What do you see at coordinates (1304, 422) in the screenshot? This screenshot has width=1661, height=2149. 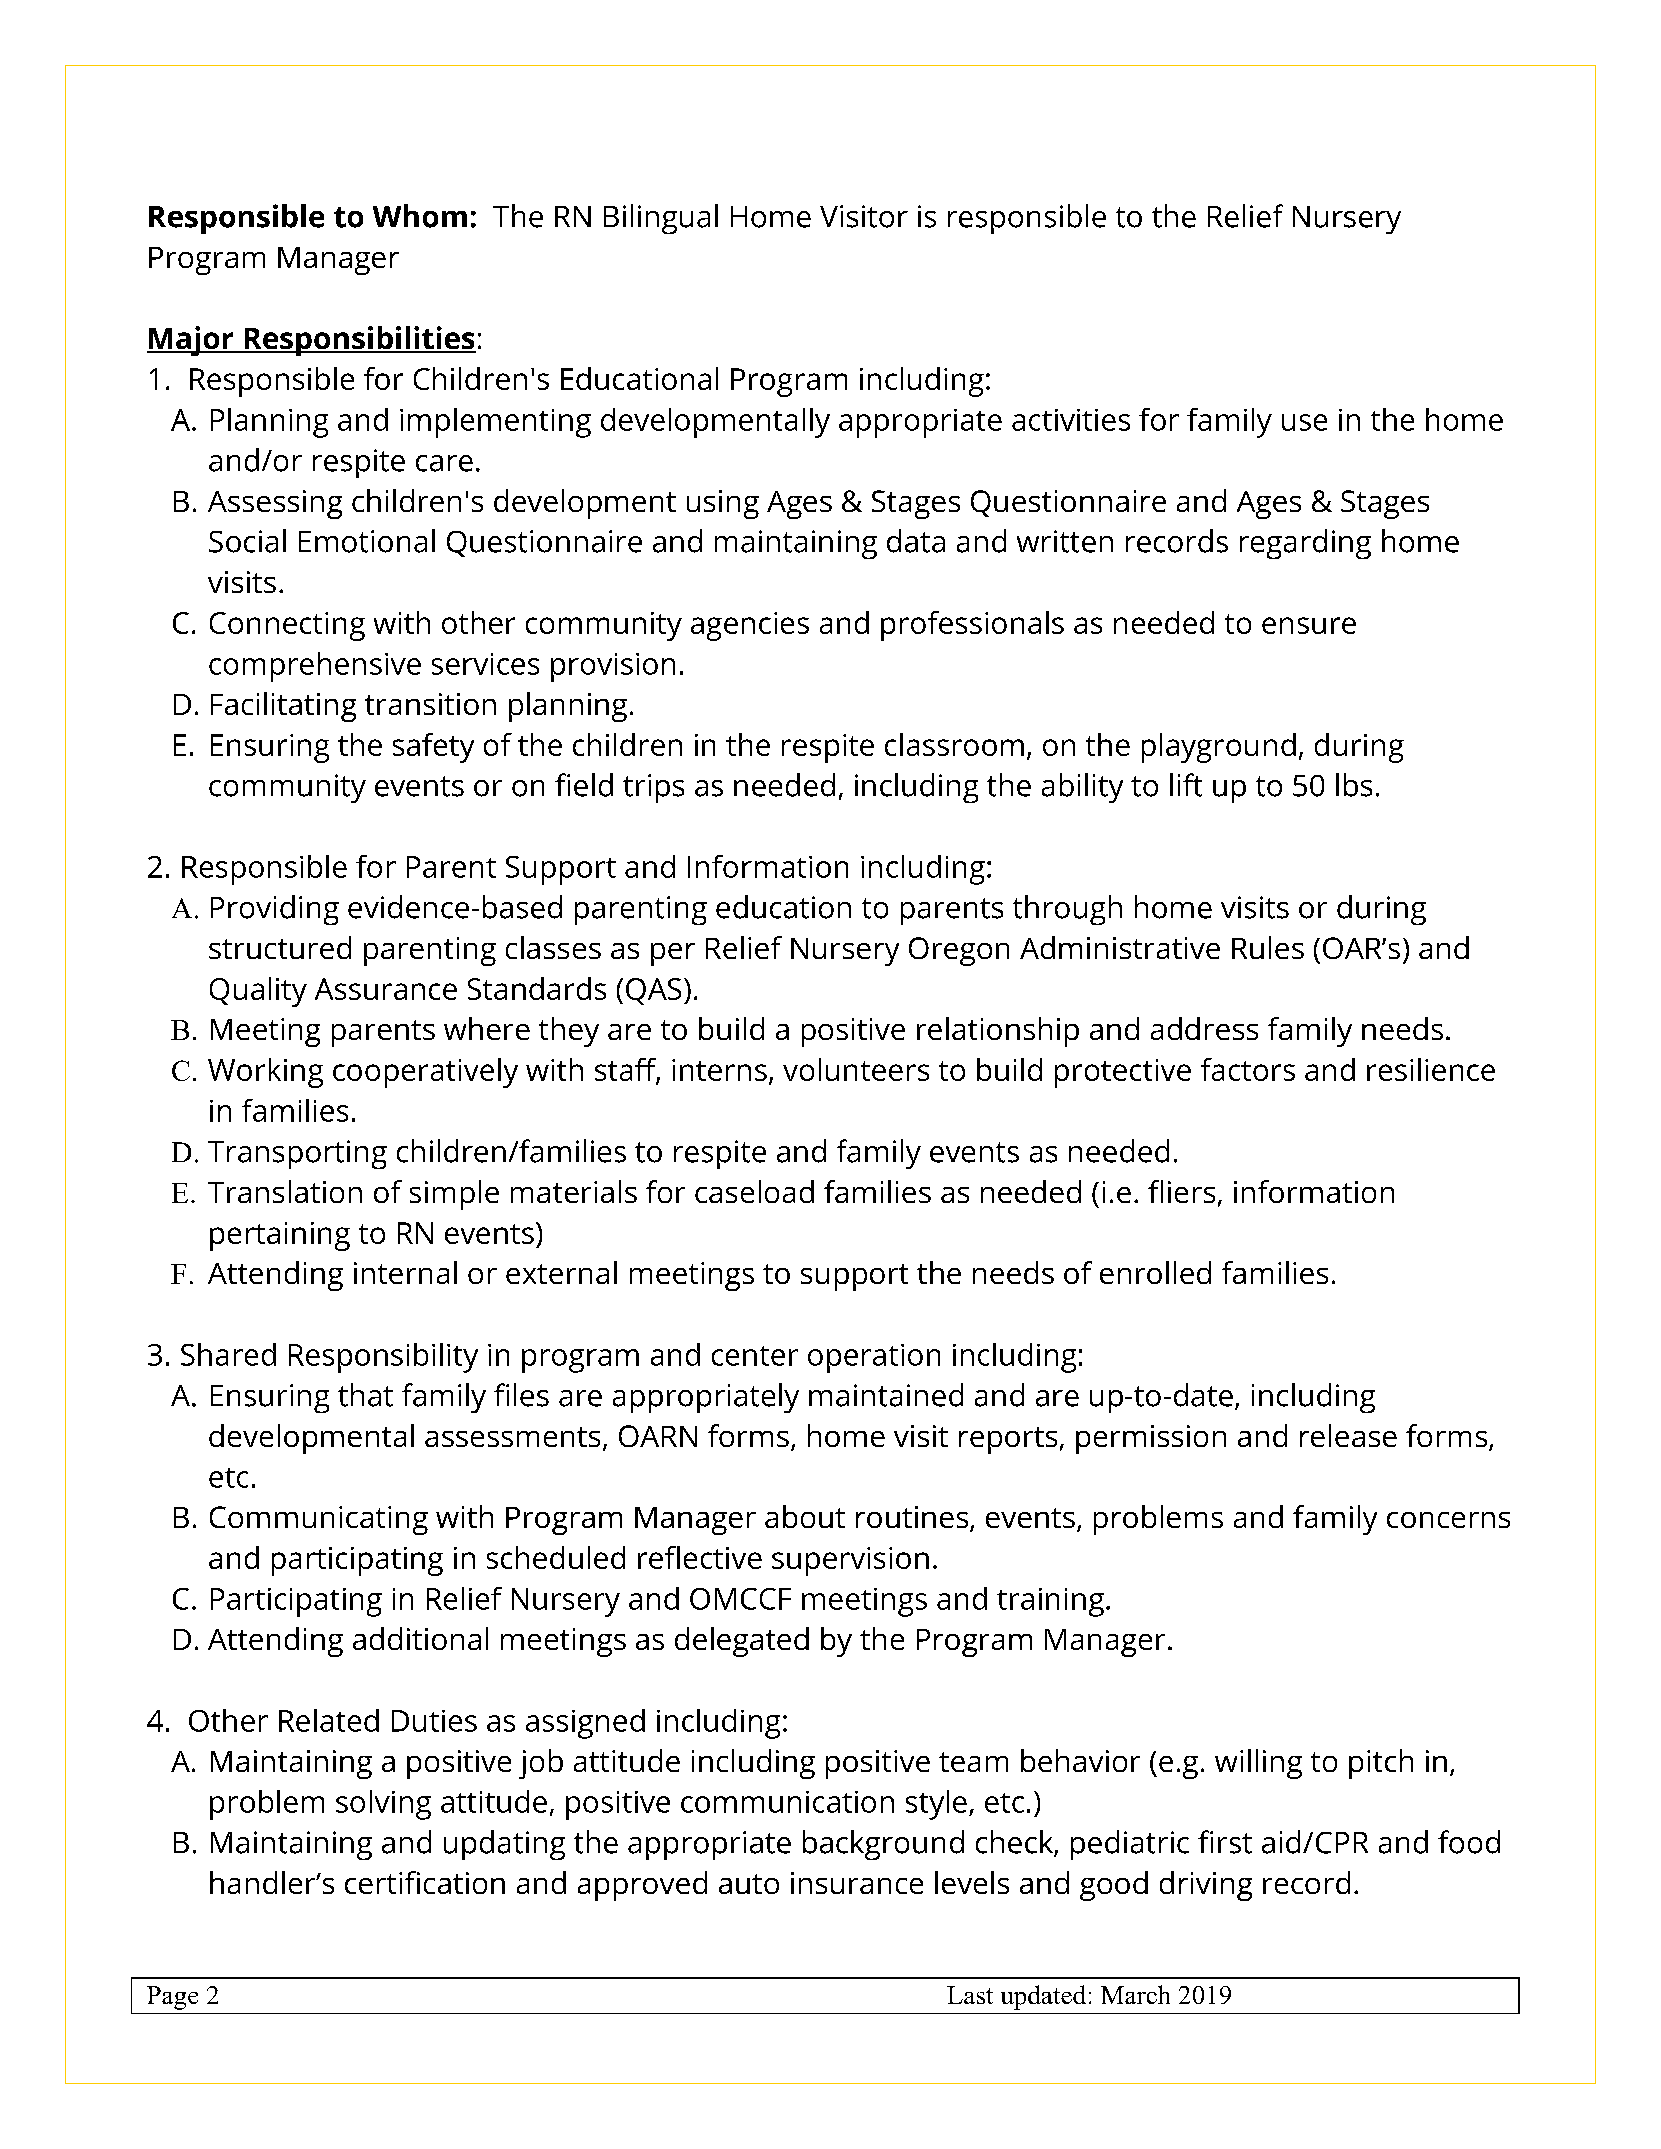 I see `use` at bounding box center [1304, 422].
